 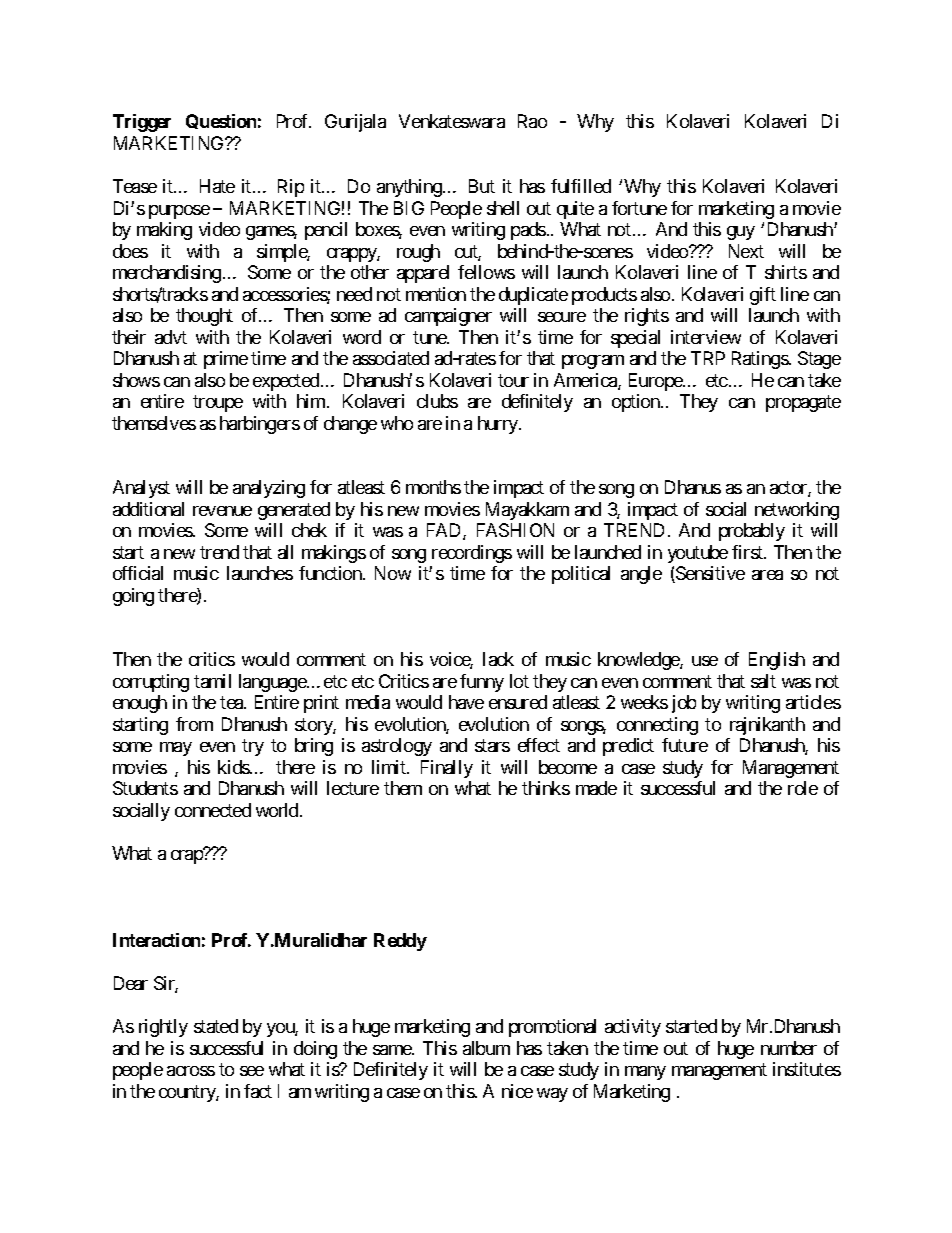 I want to click on But, so click(x=482, y=186).
